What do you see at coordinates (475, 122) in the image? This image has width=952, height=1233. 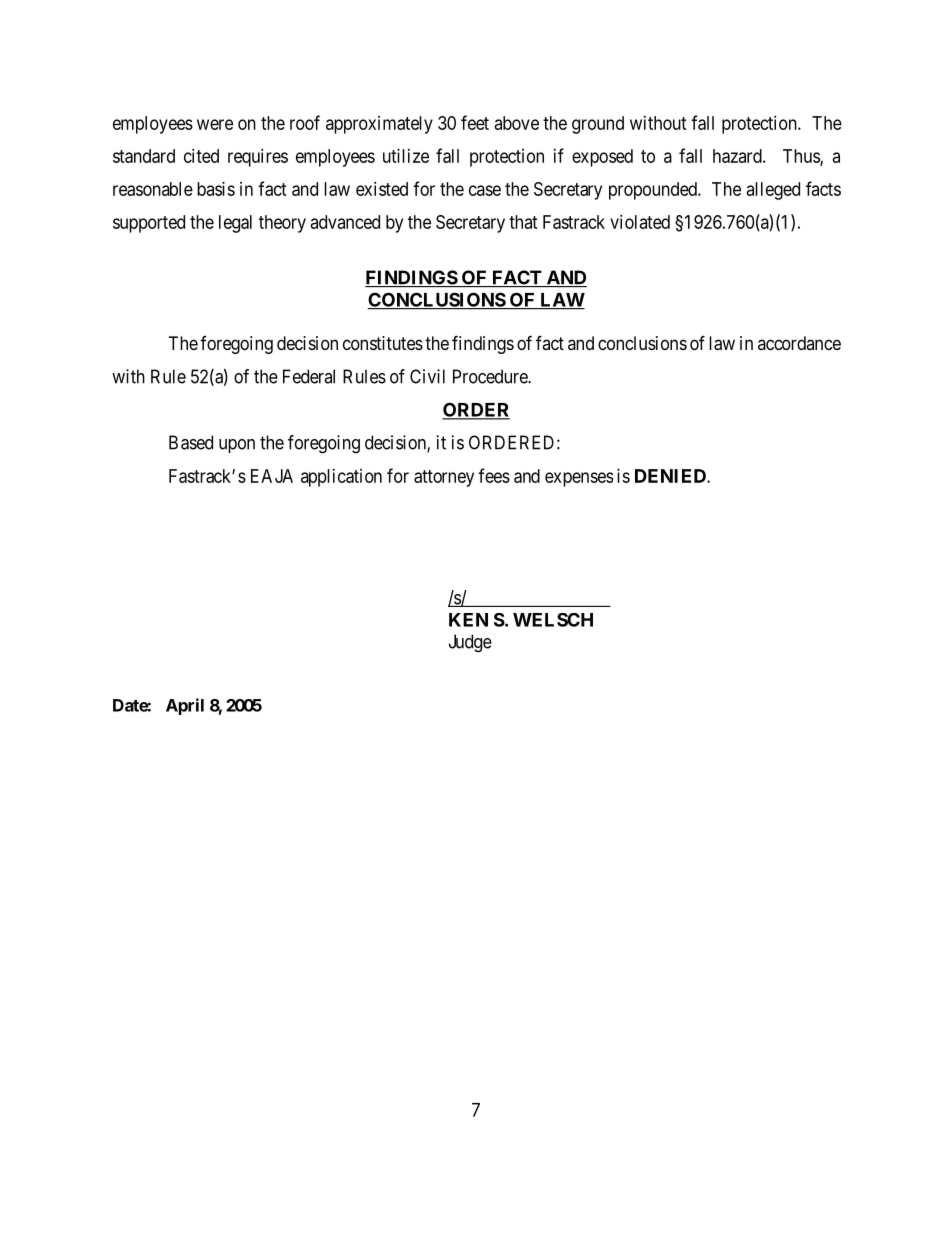 I see `feet` at bounding box center [475, 122].
